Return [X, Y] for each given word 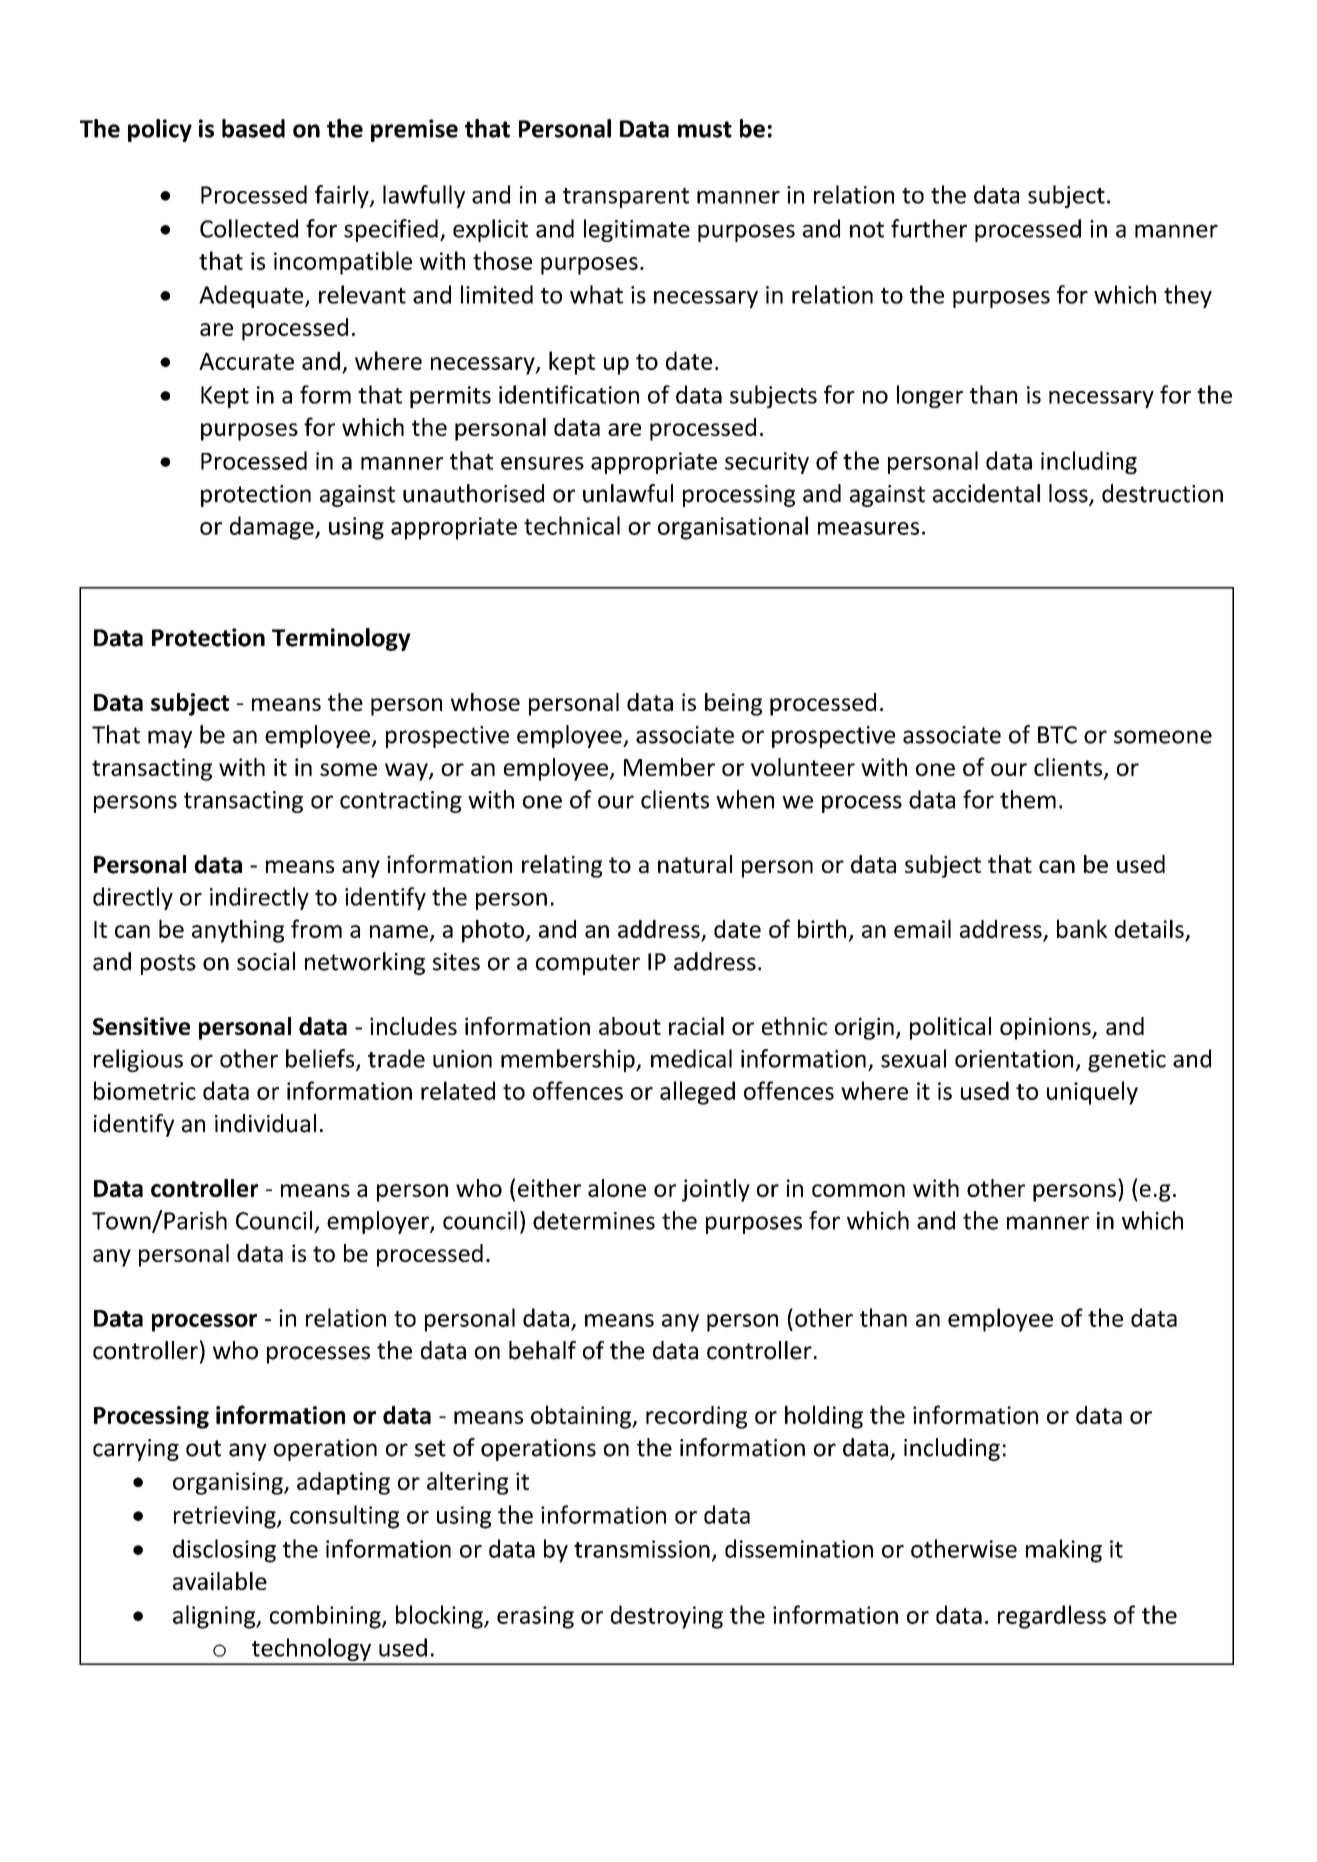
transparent [626, 198]
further [929, 228]
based [253, 128]
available [220, 1581]
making [1064, 1551]
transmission [642, 1549]
